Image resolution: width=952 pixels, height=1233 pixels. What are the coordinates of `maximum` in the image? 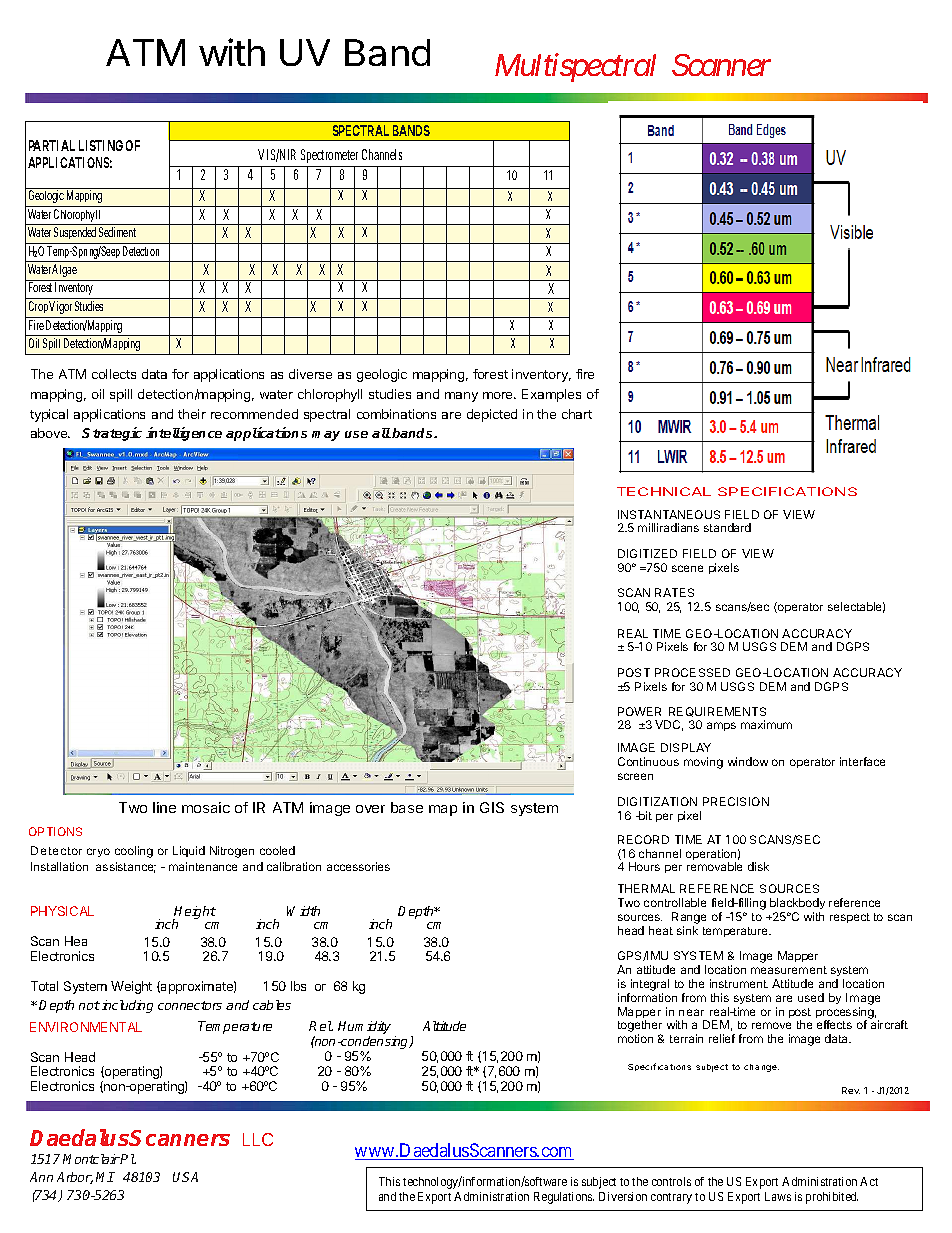 It's located at (766, 724).
